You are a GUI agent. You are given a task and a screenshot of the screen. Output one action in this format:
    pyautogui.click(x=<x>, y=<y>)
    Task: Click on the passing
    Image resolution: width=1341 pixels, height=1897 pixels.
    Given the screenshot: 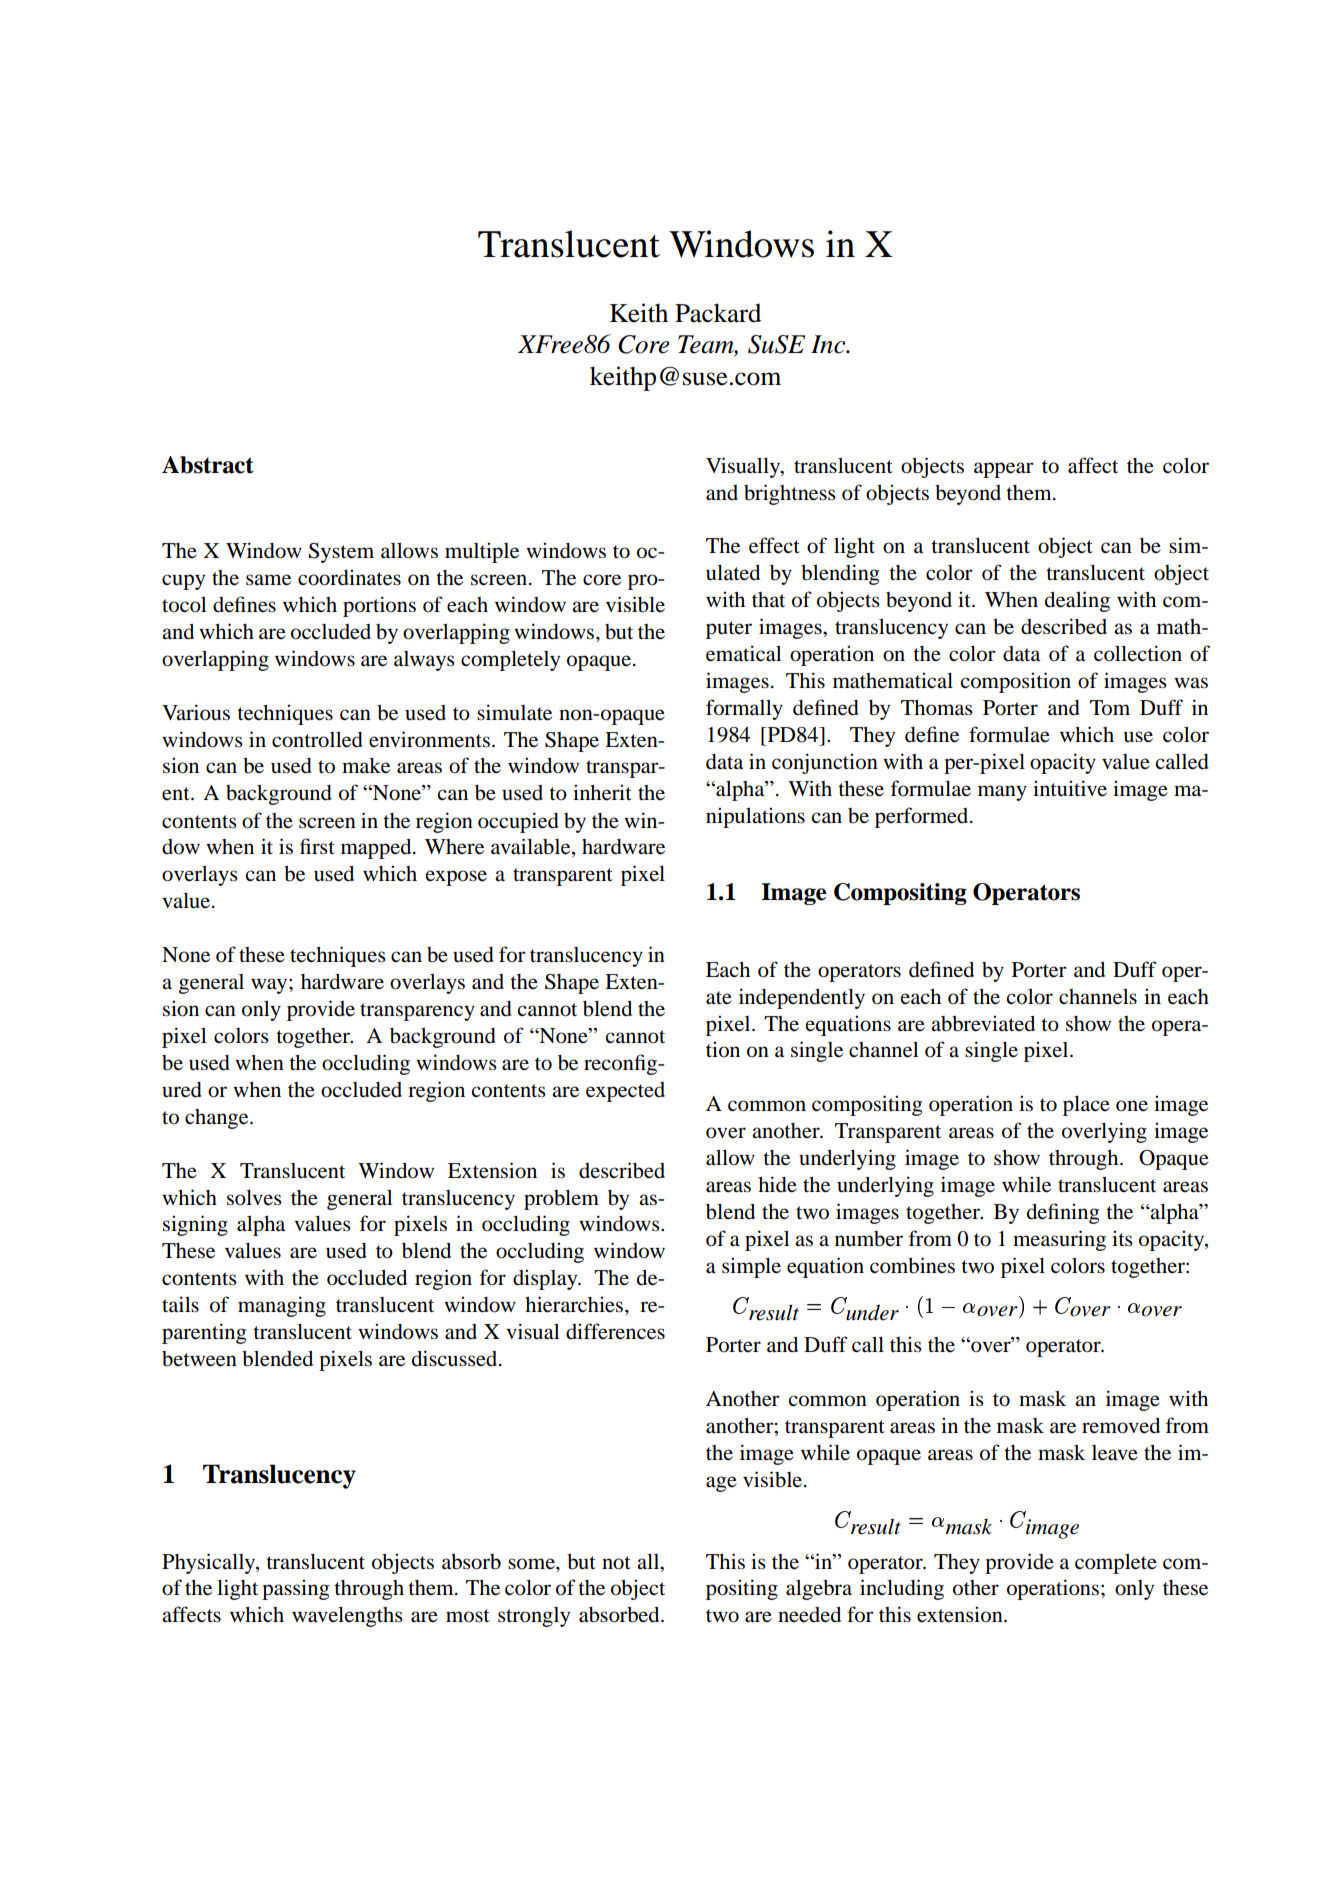 What is the action you would take?
    pyautogui.click(x=295, y=1589)
